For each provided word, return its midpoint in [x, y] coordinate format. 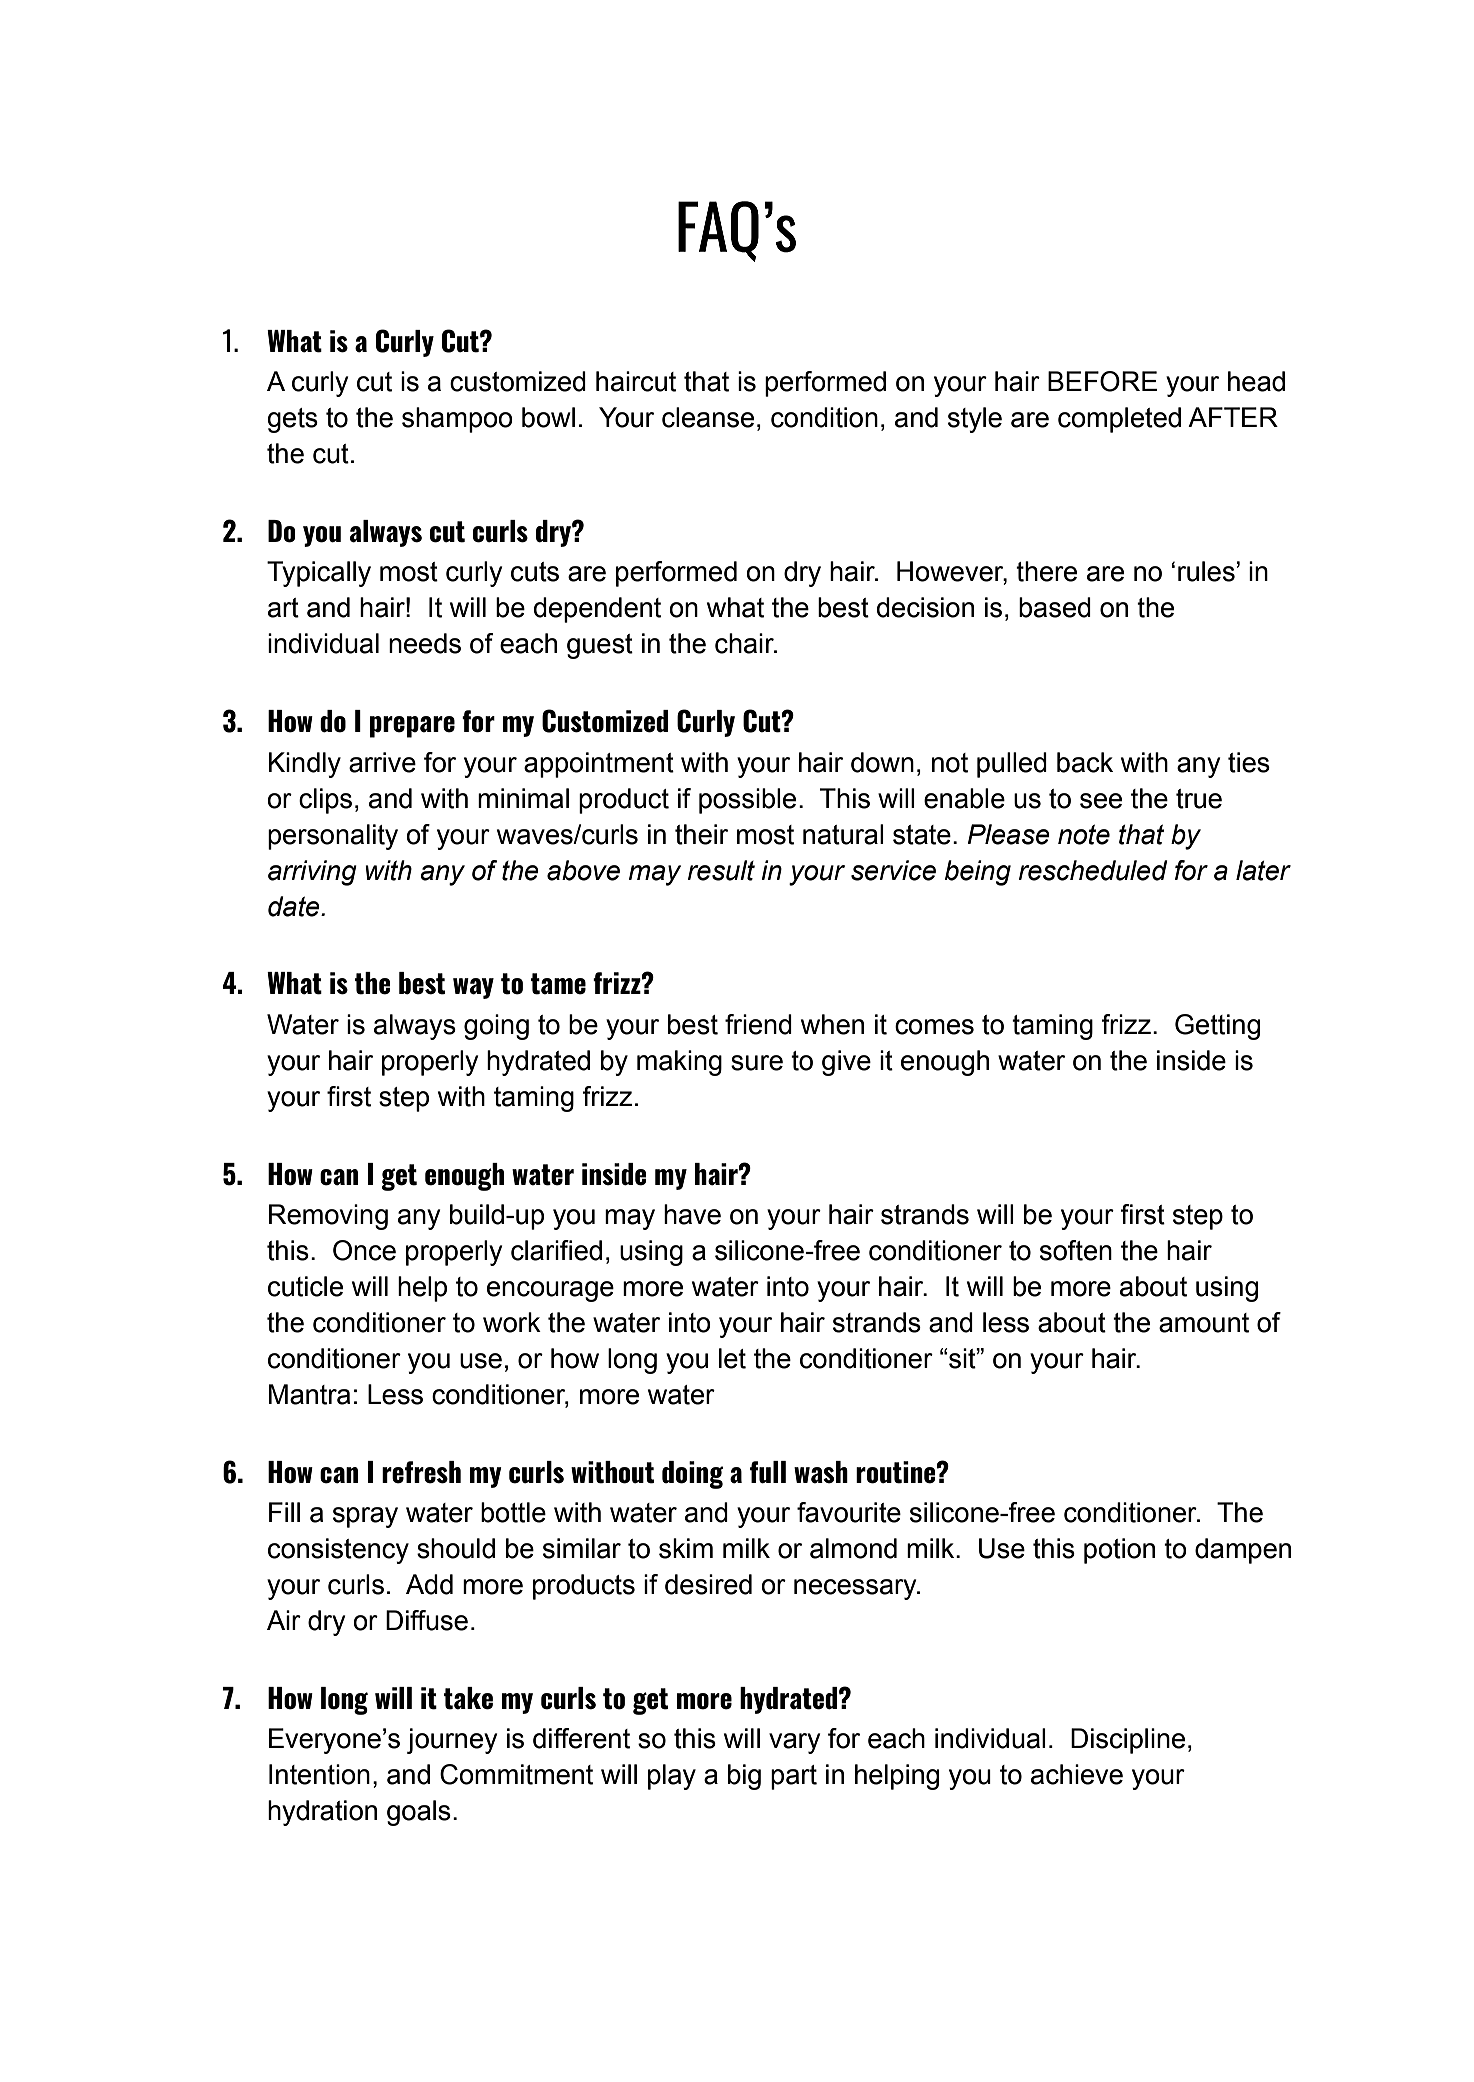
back [1085, 762]
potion [1119, 1551]
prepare [412, 727]
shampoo [457, 420]
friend [758, 1024]
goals [419, 1813]
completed [1119, 420]
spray [365, 1517]
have [692, 1214]
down [882, 762]
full [768, 1472]
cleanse [708, 417]
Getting [1217, 1027]
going [496, 1027]
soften [1076, 1250]
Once [364, 1250]
